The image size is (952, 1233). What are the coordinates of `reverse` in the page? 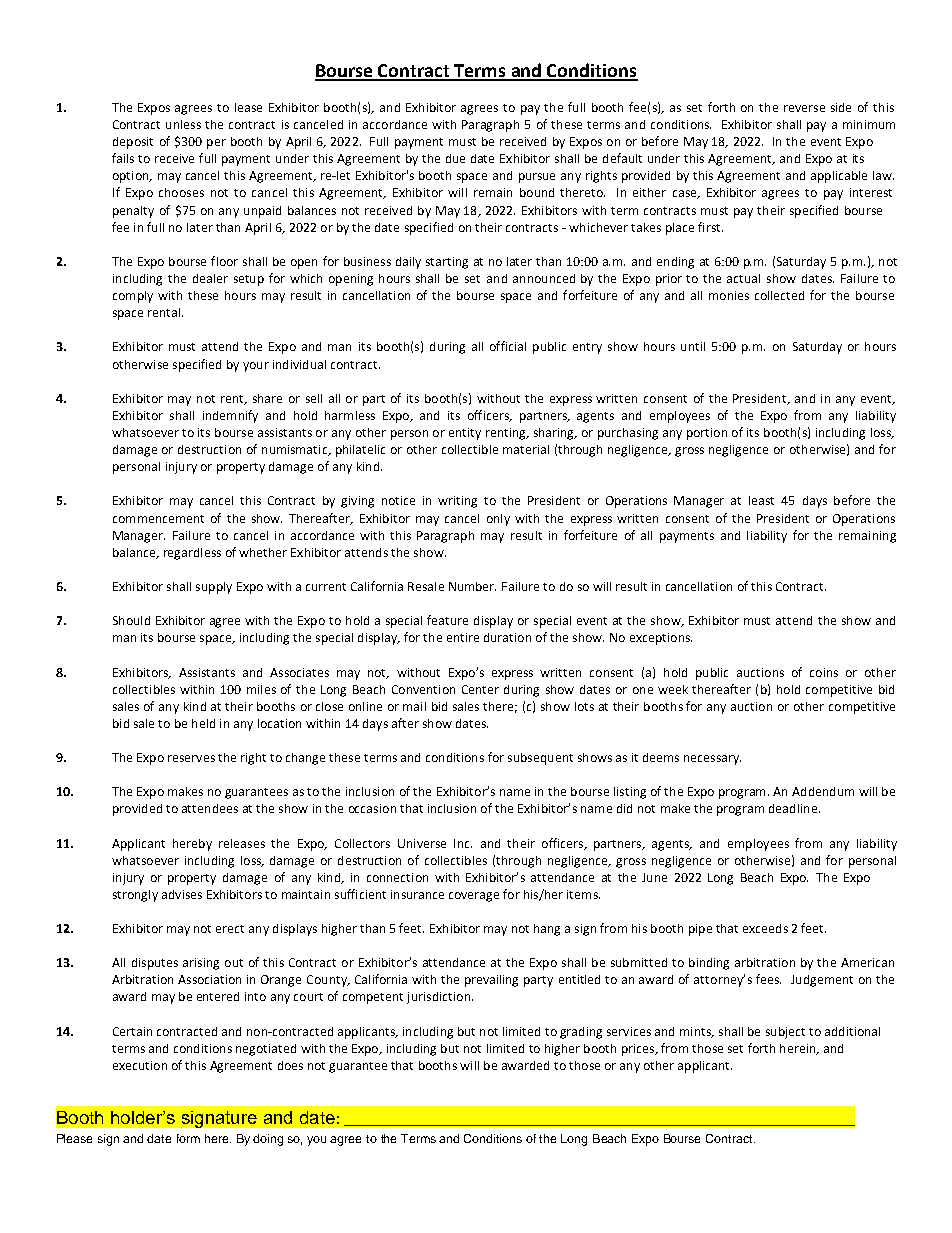 It's located at (804, 108).
